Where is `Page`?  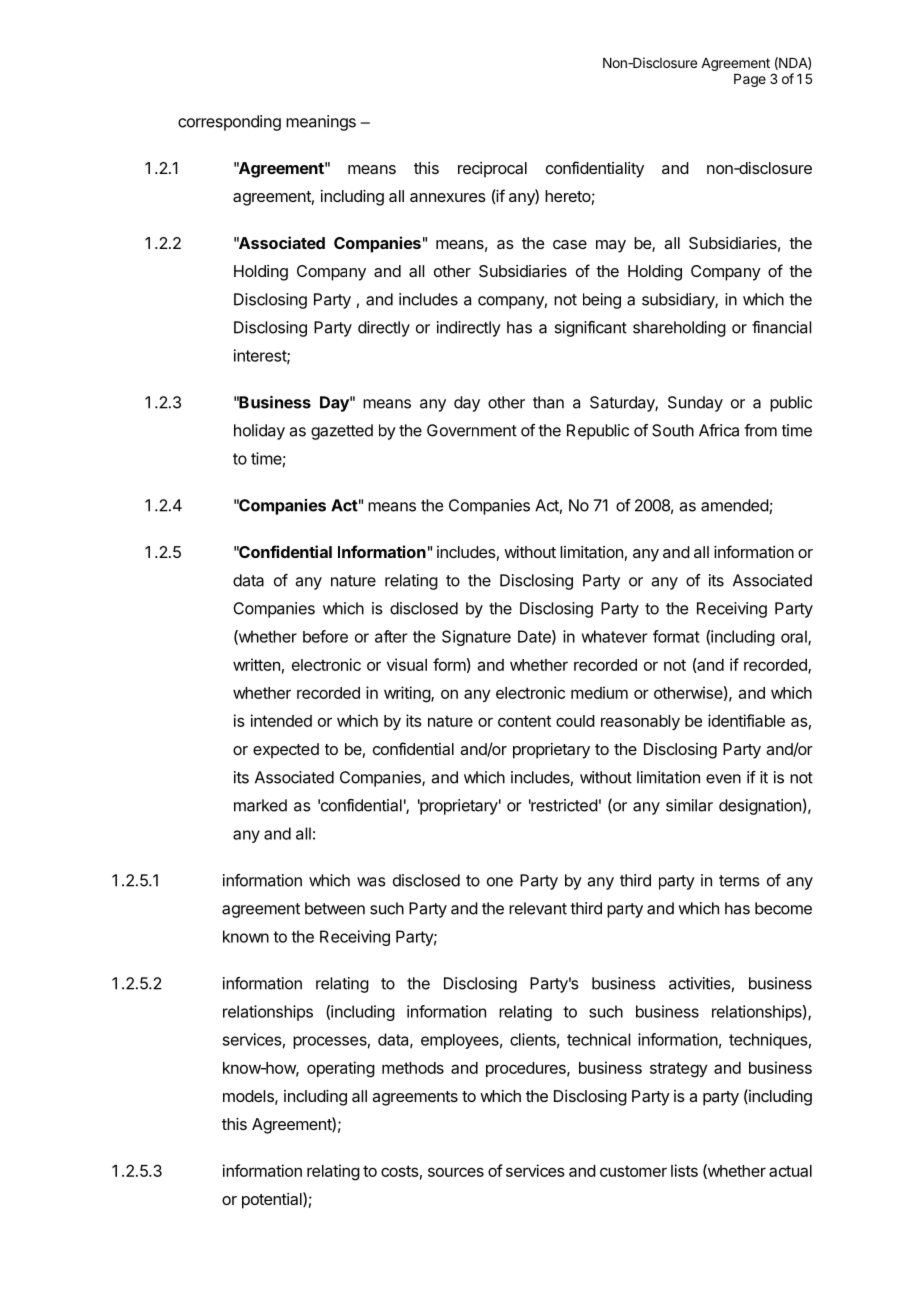 Page is located at coordinates (750, 80).
